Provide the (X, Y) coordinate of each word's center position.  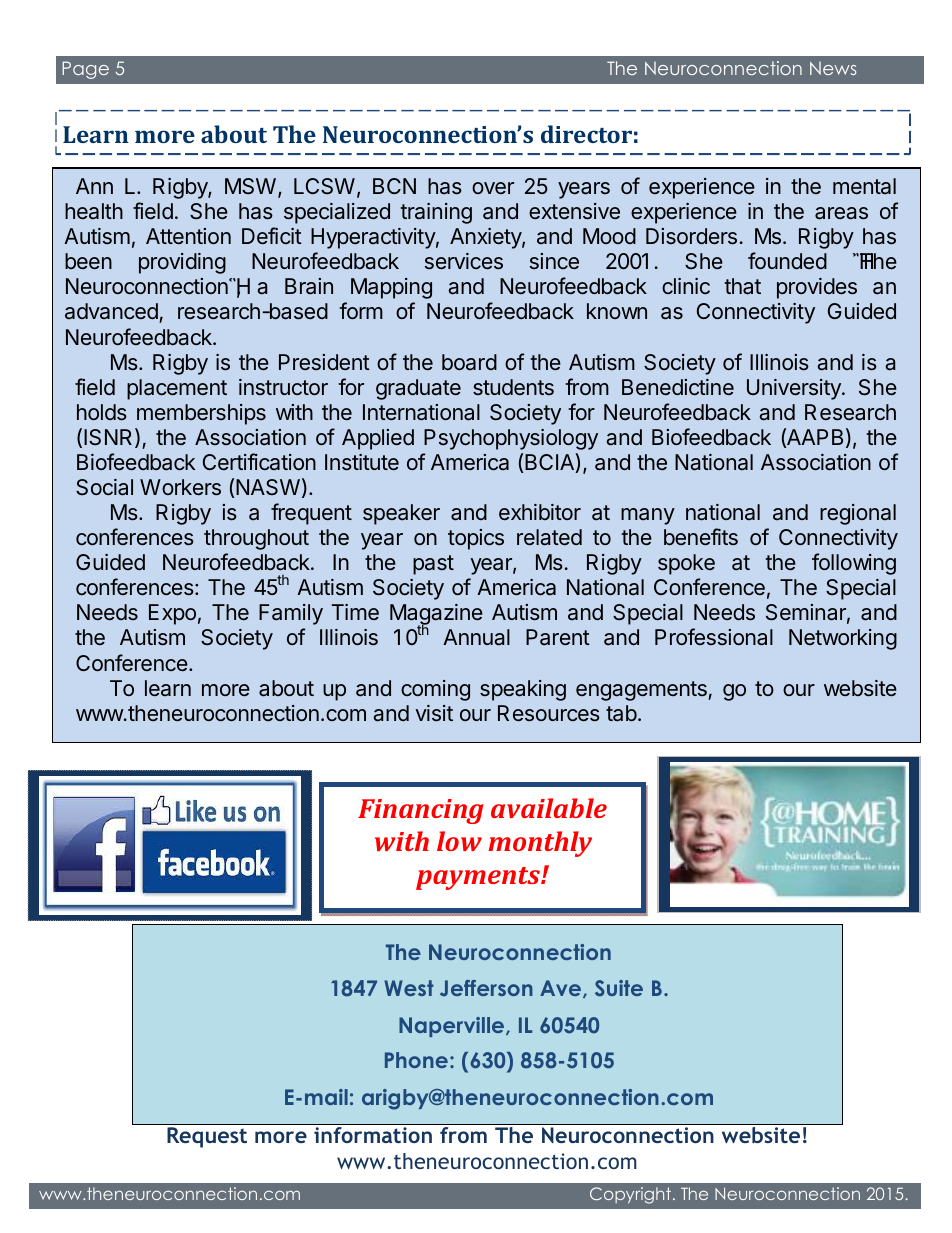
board (469, 362)
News (833, 68)
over (493, 188)
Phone (416, 1060)
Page (85, 70)
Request (207, 1137)
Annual (476, 637)
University (795, 389)
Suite (619, 988)
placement (177, 389)
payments (479, 878)
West (409, 988)
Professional (714, 637)
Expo (172, 614)
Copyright (630, 1195)
